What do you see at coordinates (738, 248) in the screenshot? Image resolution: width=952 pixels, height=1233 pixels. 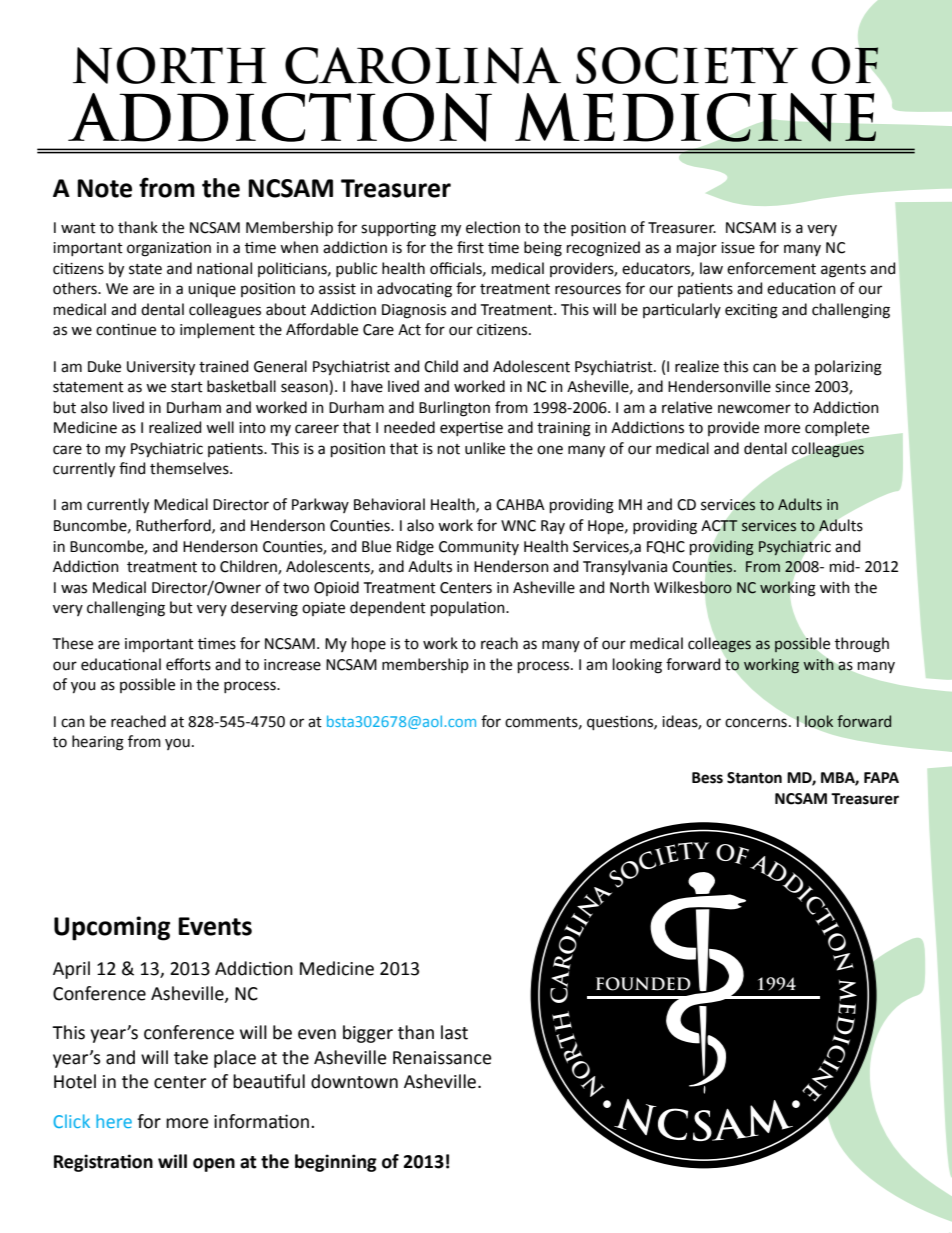 I see `issue` at bounding box center [738, 248].
